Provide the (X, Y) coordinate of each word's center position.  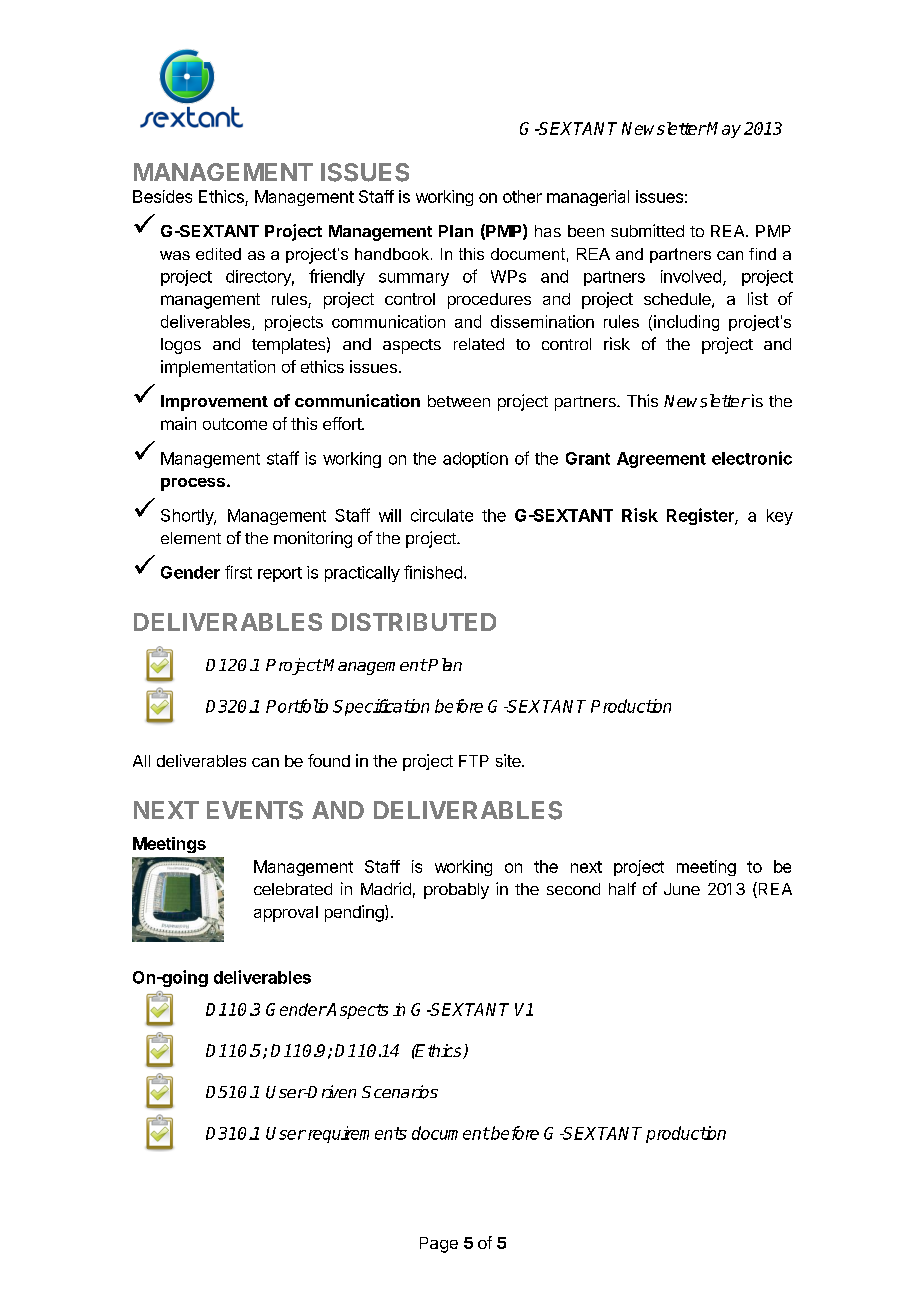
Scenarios (400, 1092)
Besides (162, 196)
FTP (474, 761)
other (522, 196)
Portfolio (297, 706)
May (723, 130)
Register (701, 516)
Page (439, 1245)
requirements (356, 1134)
